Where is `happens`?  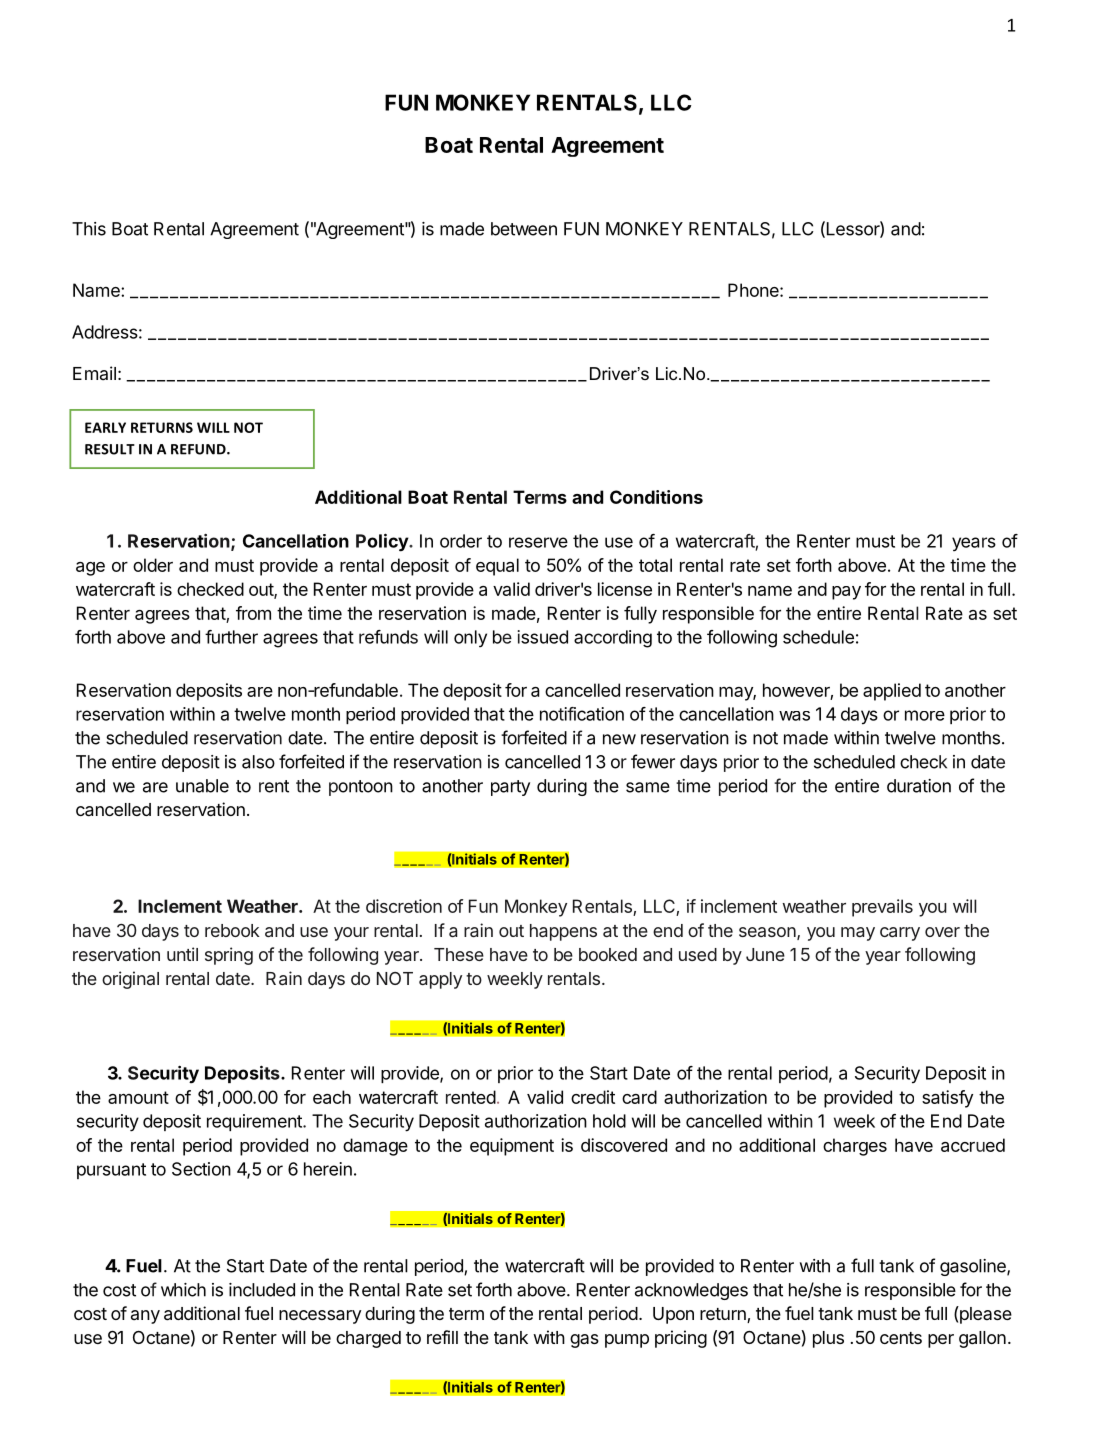 happens is located at coordinates (563, 932).
